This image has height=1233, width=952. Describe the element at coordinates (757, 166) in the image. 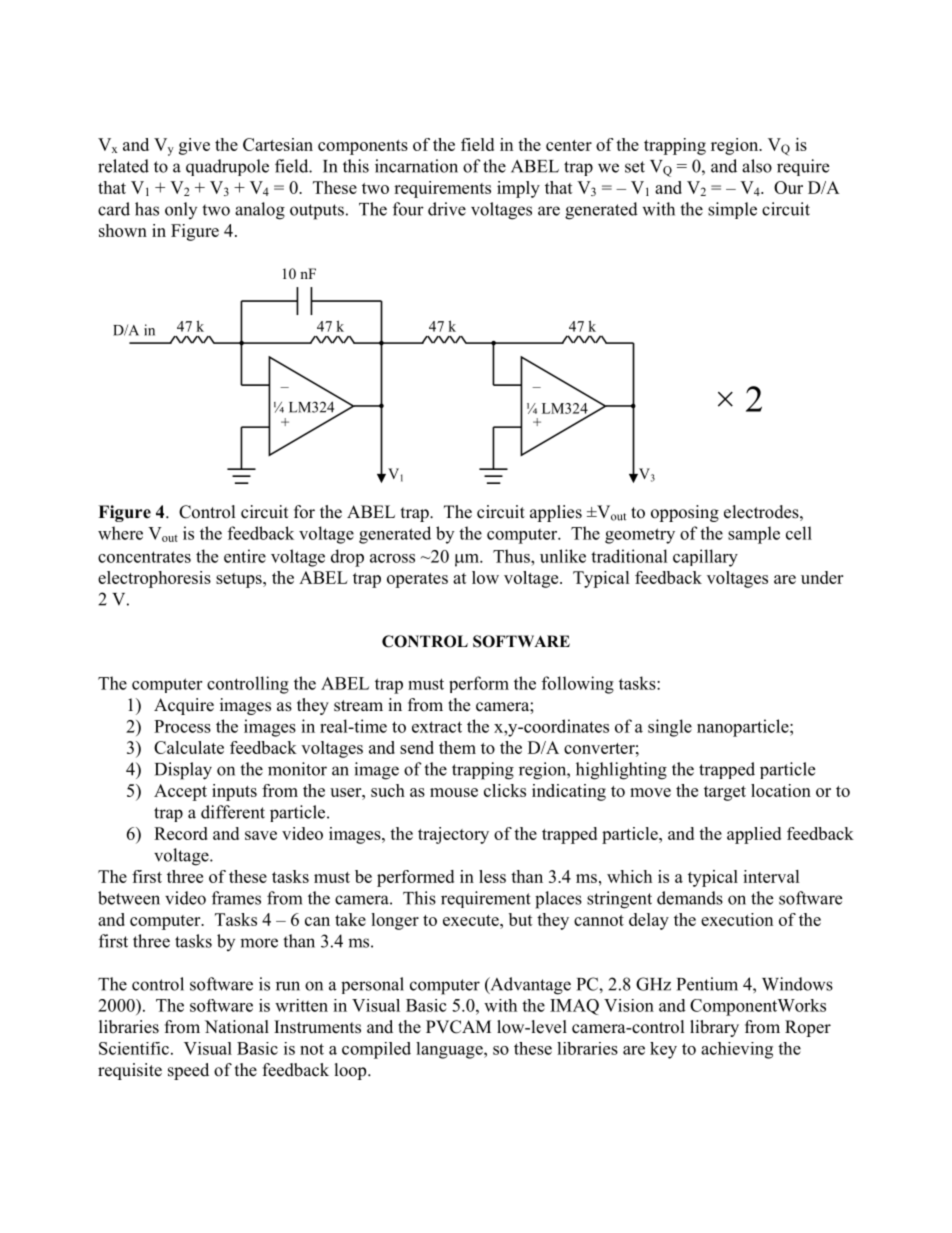

I see `also` at that location.
